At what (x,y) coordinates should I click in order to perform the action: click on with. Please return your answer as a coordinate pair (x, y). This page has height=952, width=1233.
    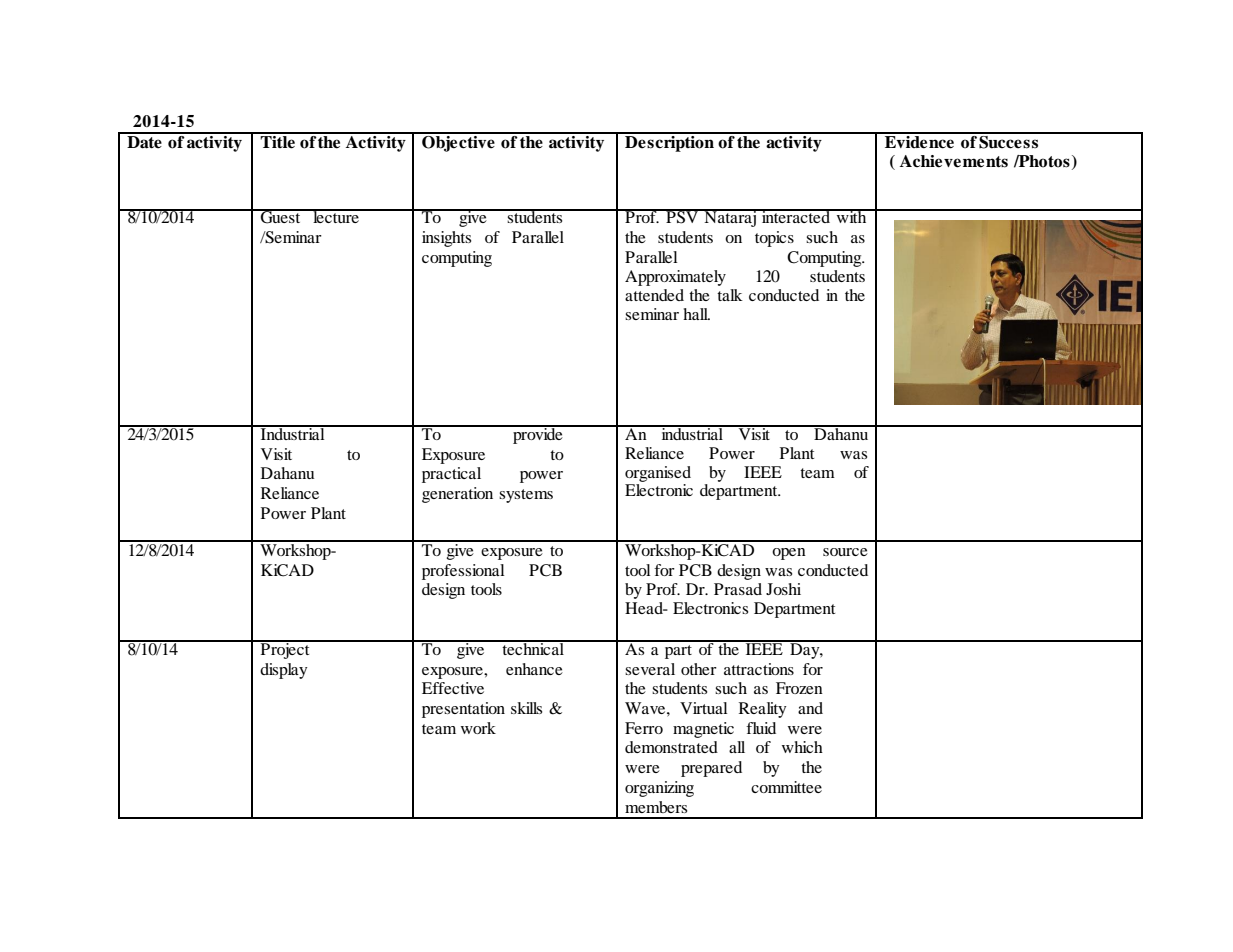
    Looking at the image, I should click on (852, 216).
